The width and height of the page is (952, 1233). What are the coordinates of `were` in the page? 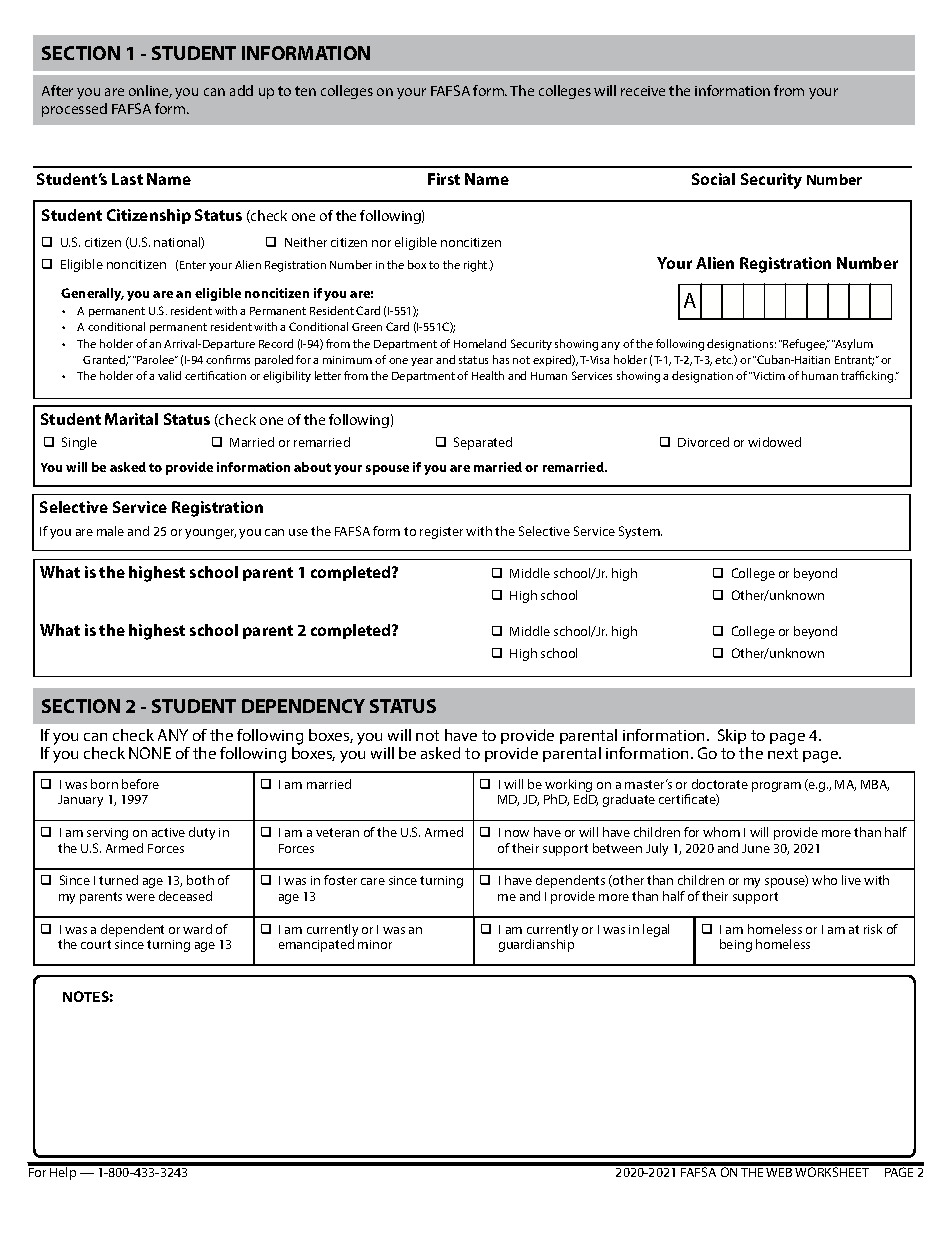 It's located at (140, 897).
